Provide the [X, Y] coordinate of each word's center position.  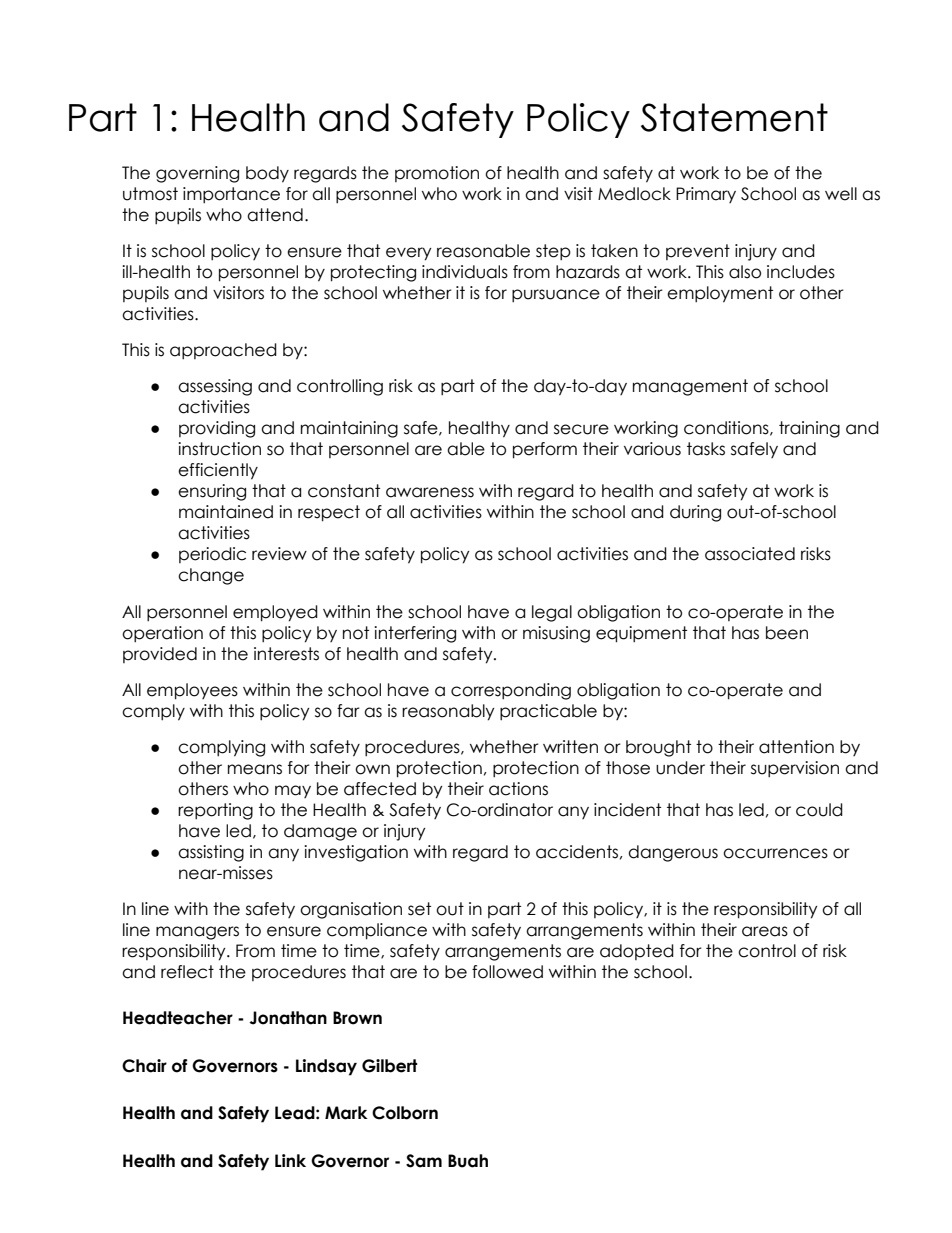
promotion [437, 174]
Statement [734, 117]
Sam [424, 1161]
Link [290, 1160]
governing [197, 174]
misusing [556, 634]
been [787, 633]
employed [275, 613]
